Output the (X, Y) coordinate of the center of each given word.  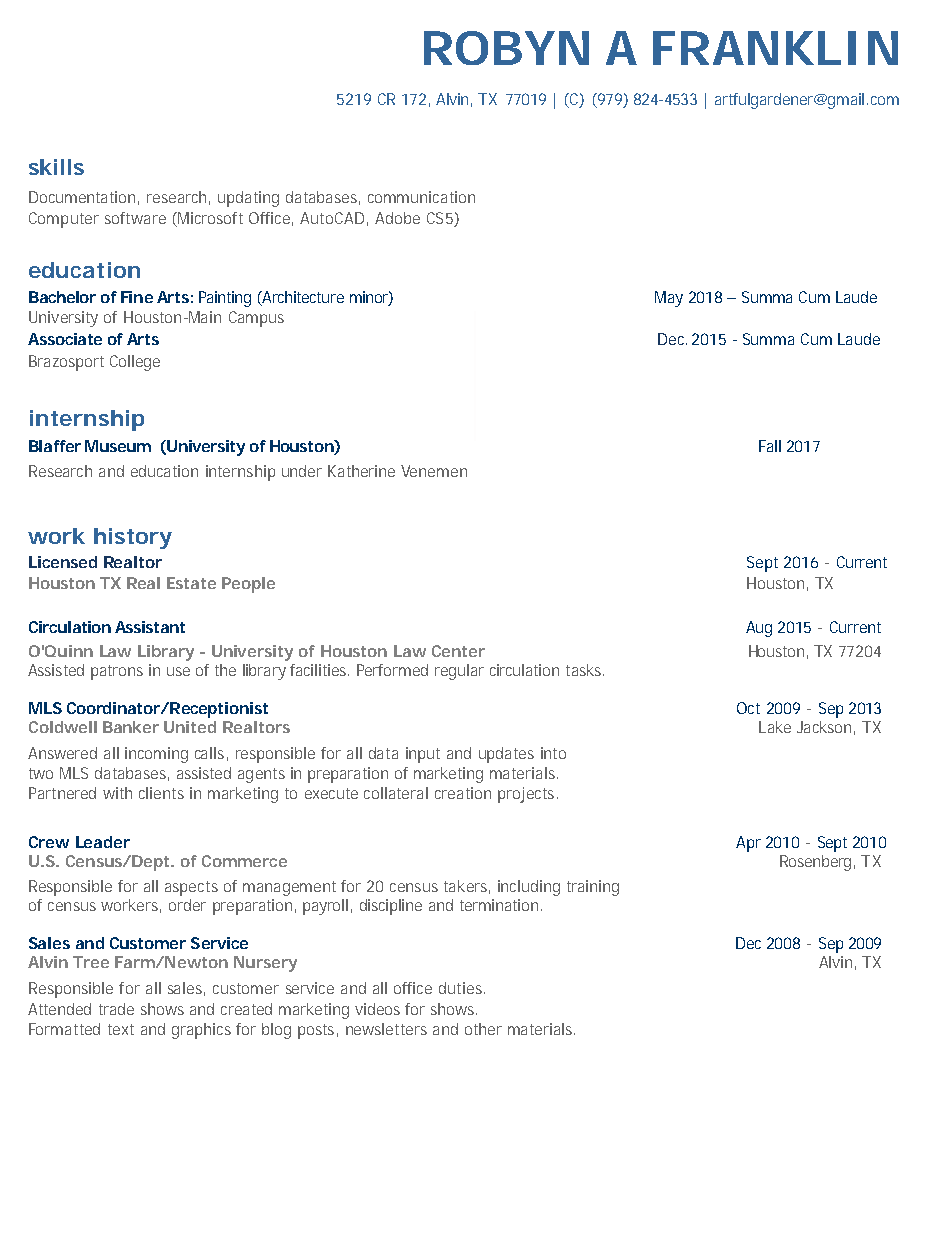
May (669, 299)
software (135, 218)
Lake (775, 727)
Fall (770, 446)
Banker (131, 727)
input (423, 755)
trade (116, 1009)
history (133, 538)
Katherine (361, 471)
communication (421, 197)
